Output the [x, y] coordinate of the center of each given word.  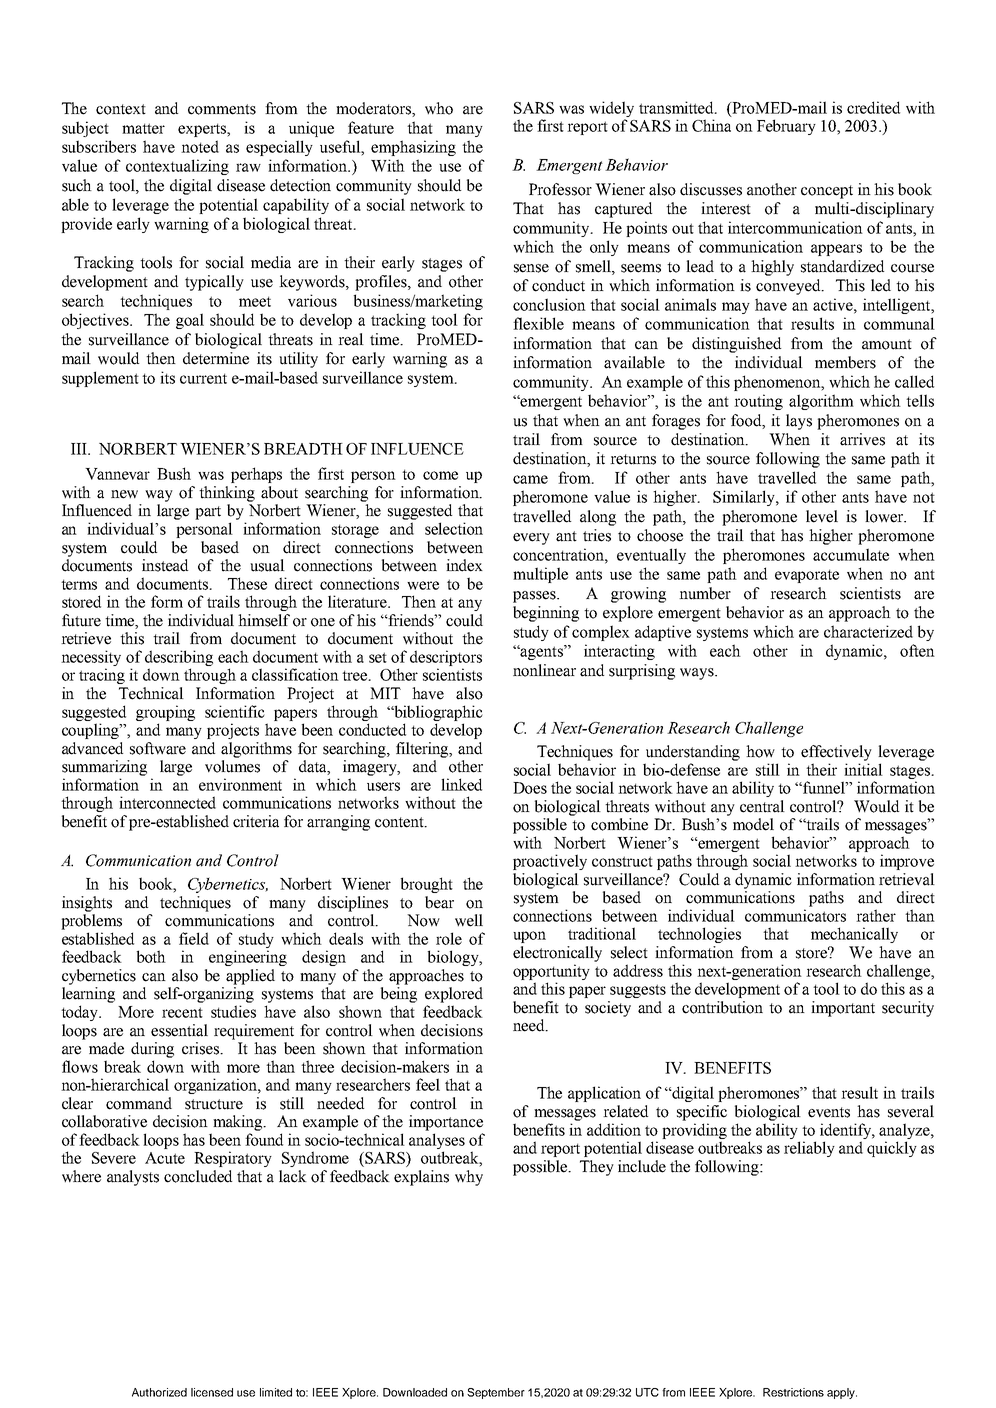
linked [461, 784]
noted [200, 146]
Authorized [159, 1392]
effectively [836, 753]
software [158, 748]
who [439, 108]
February [786, 127]
